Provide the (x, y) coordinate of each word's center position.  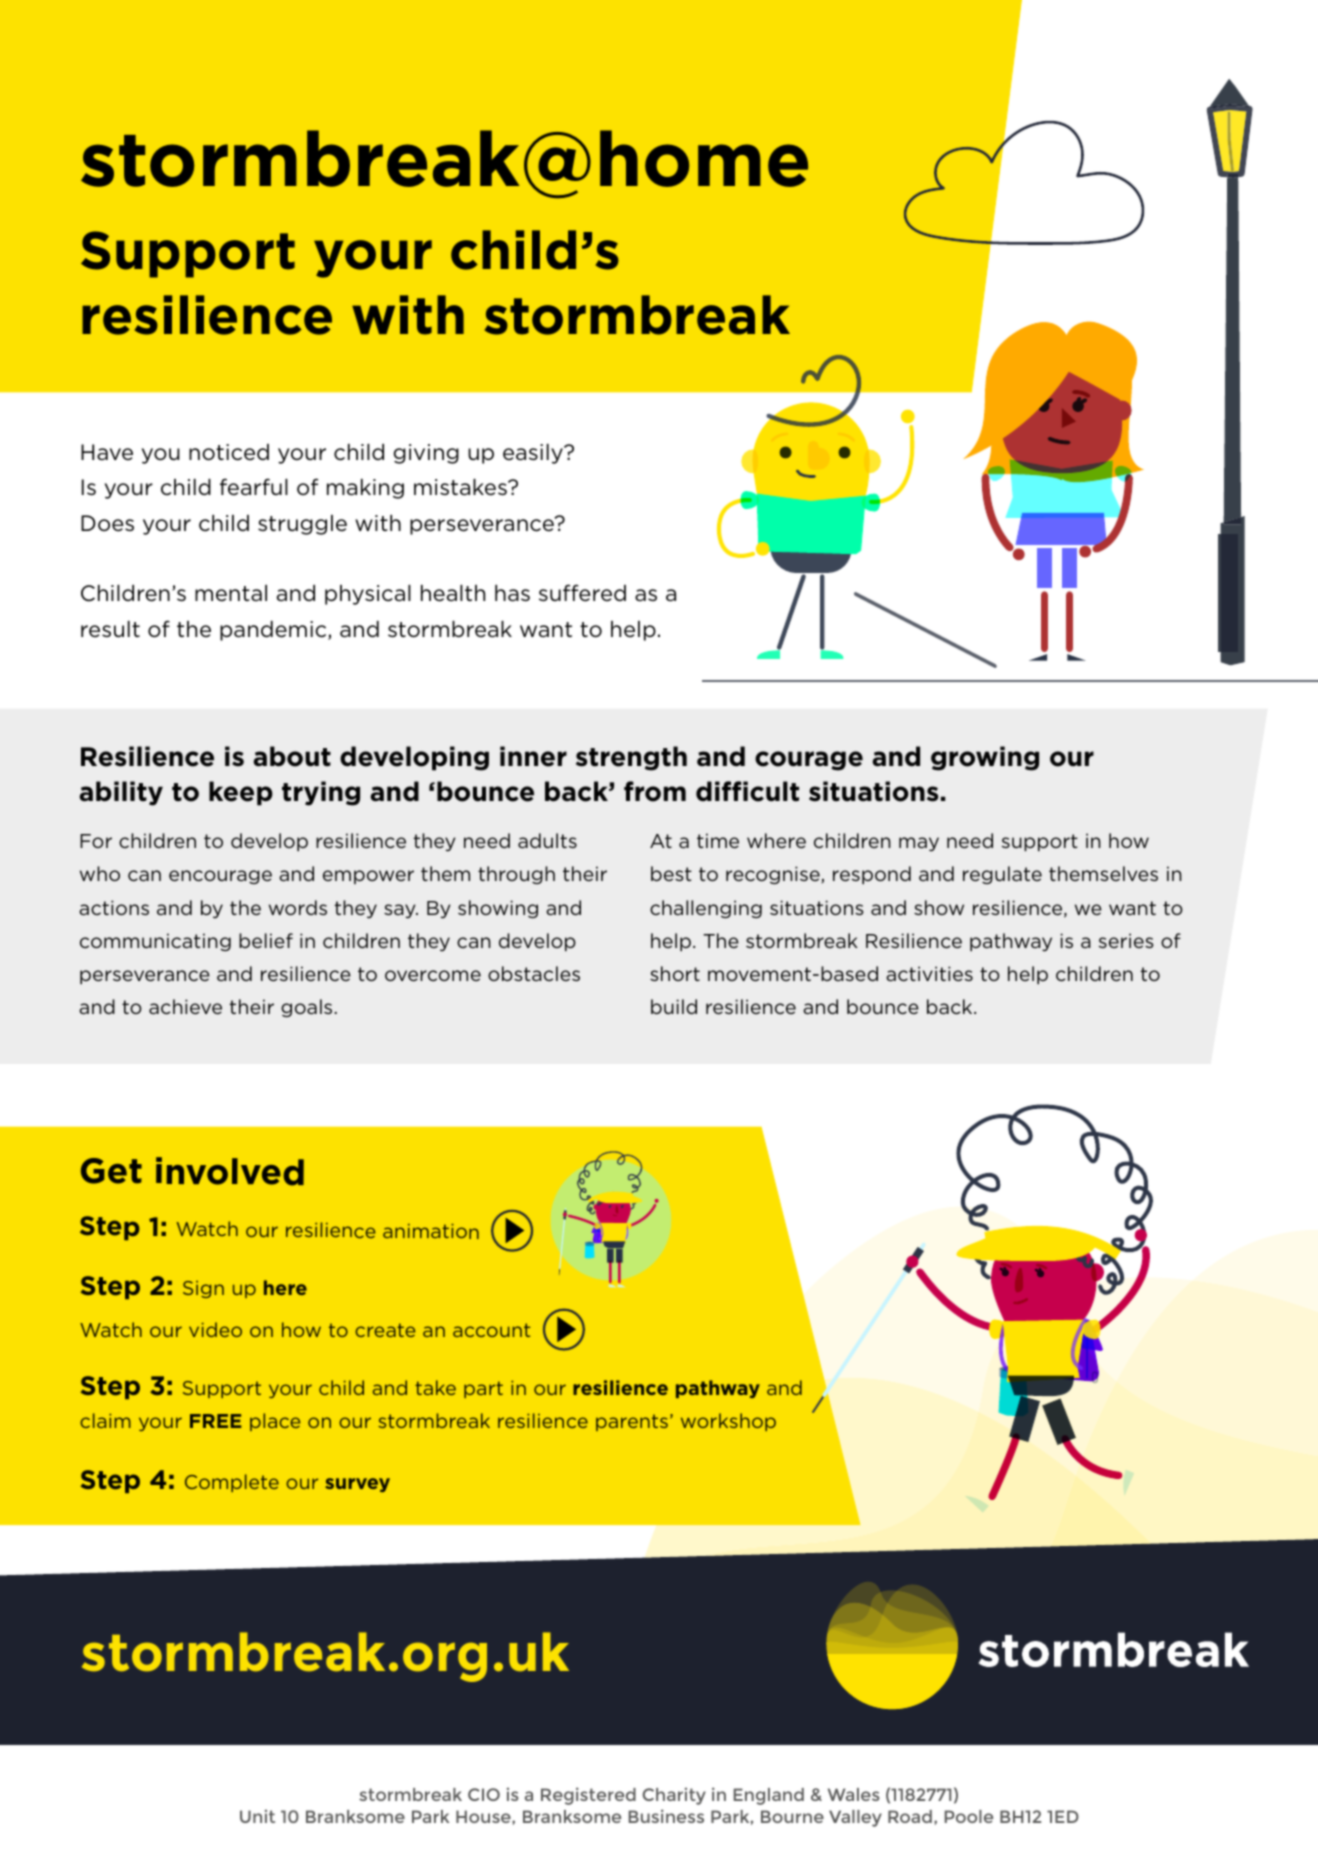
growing (985, 758)
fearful (254, 487)
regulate (1002, 875)
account (491, 1330)
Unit (257, 1816)
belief (266, 940)
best (671, 873)
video (215, 1329)
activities (929, 973)
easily (534, 454)
